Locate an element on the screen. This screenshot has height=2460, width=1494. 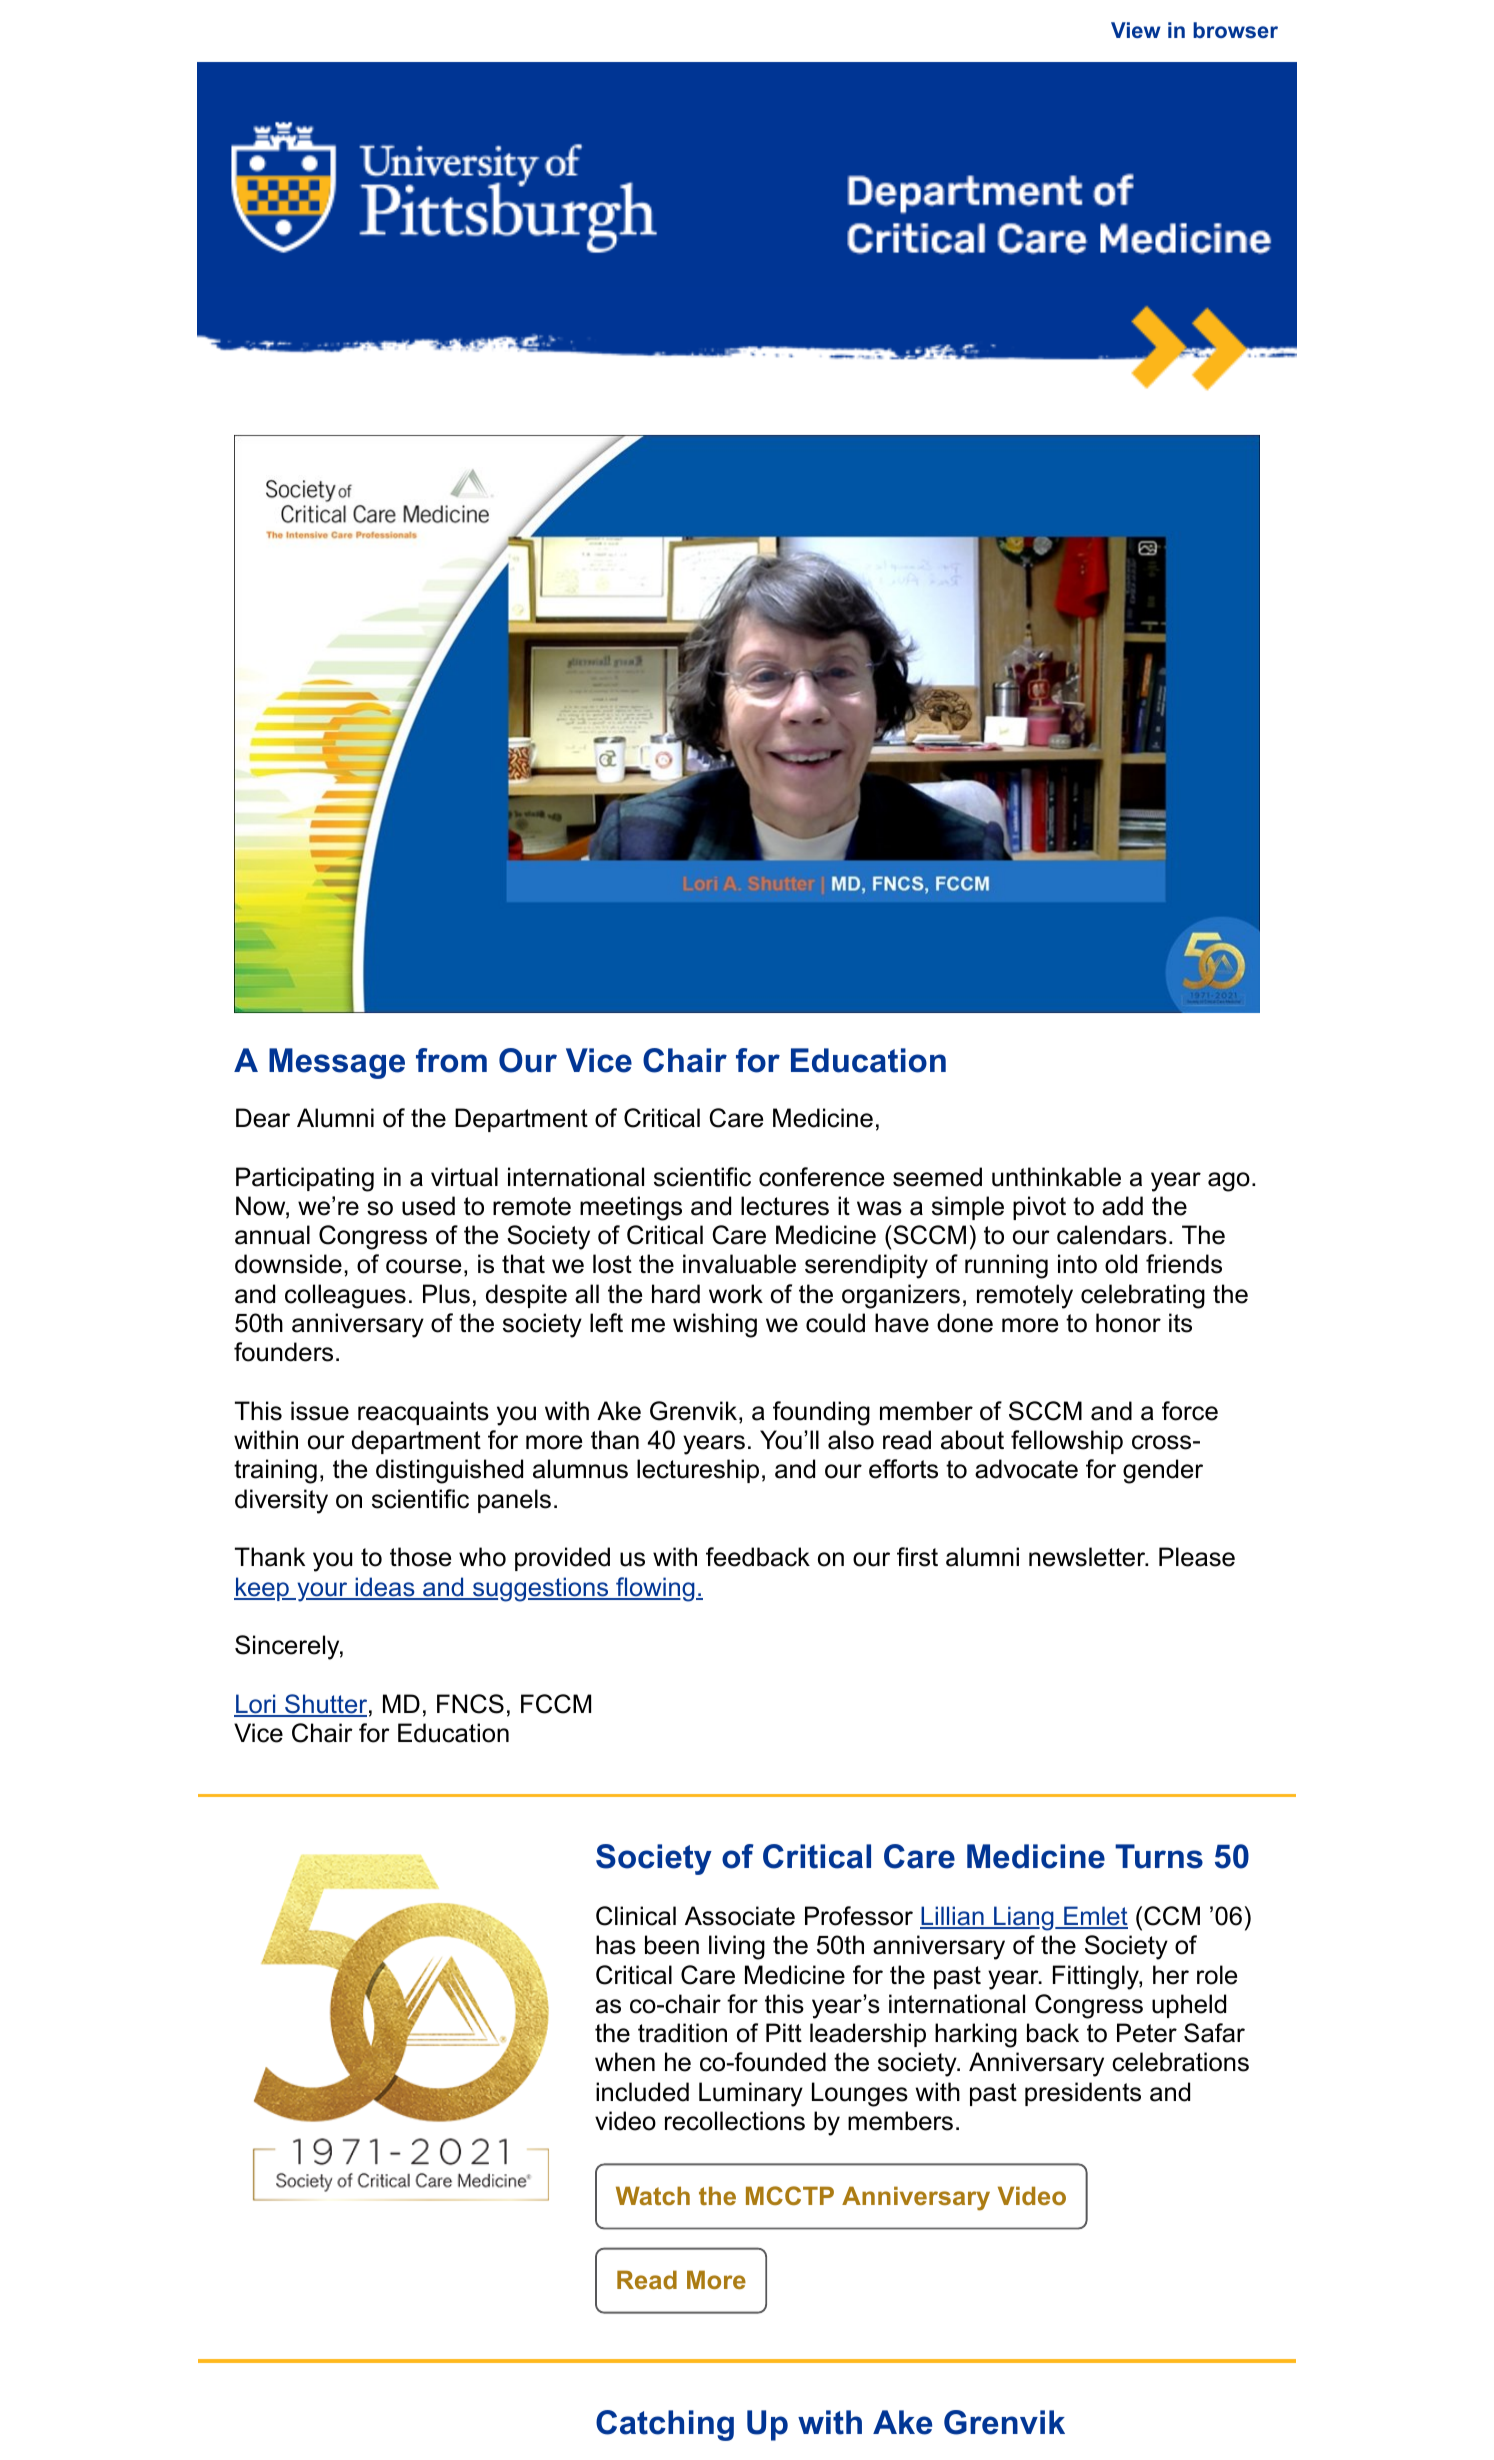
add is located at coordinates (1122, 1206).
